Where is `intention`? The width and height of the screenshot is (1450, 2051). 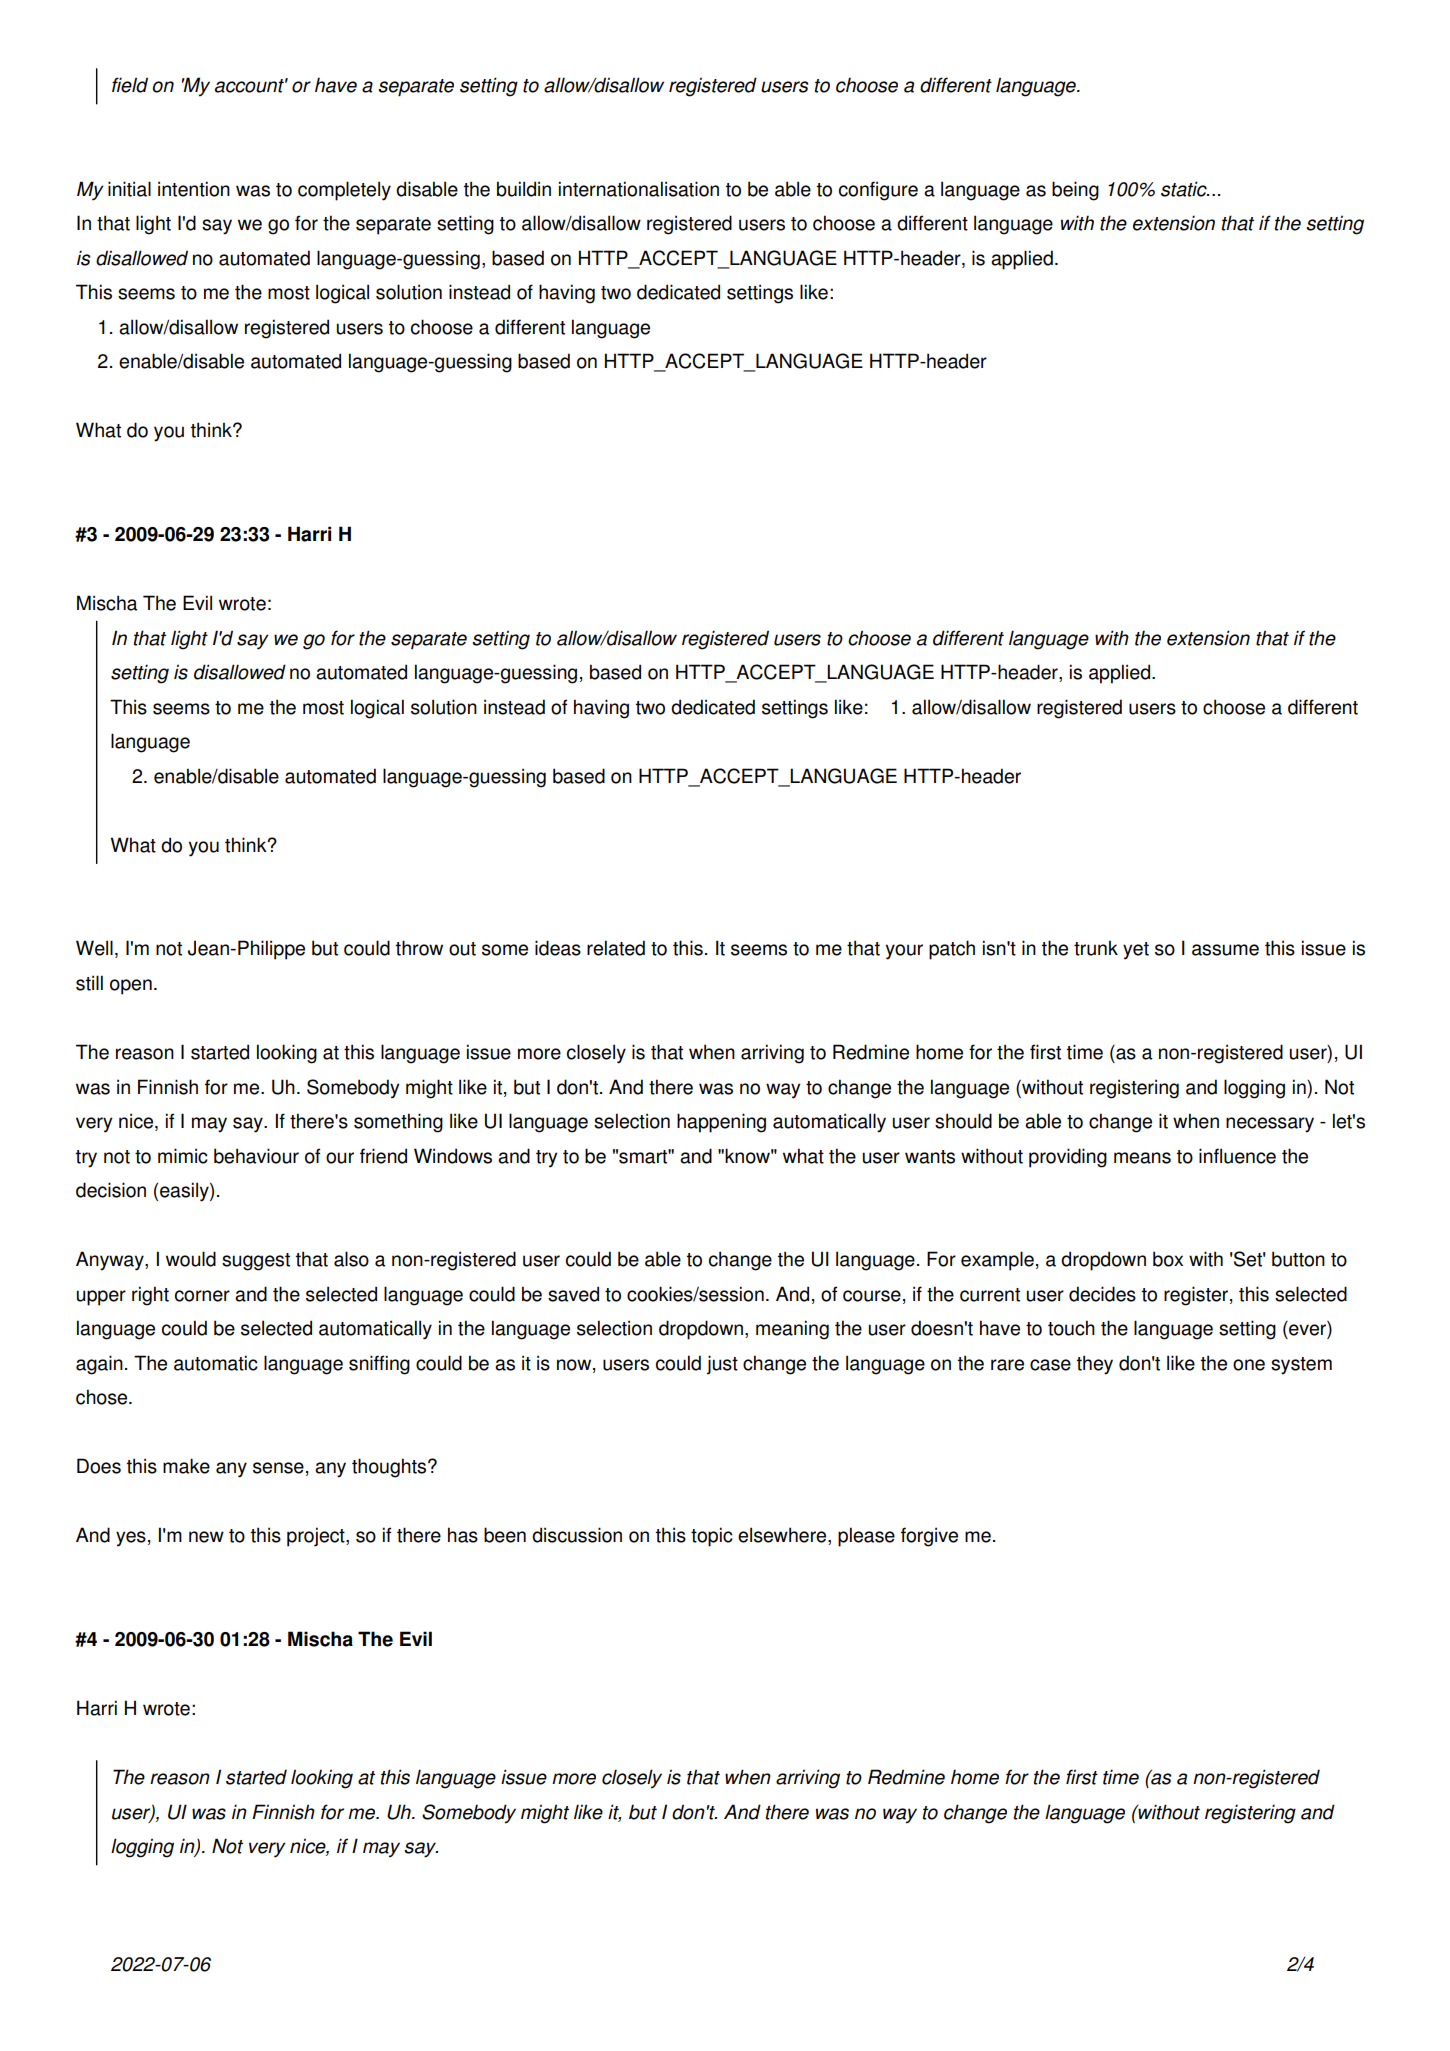
intention is located at coordinates (194, 189).
